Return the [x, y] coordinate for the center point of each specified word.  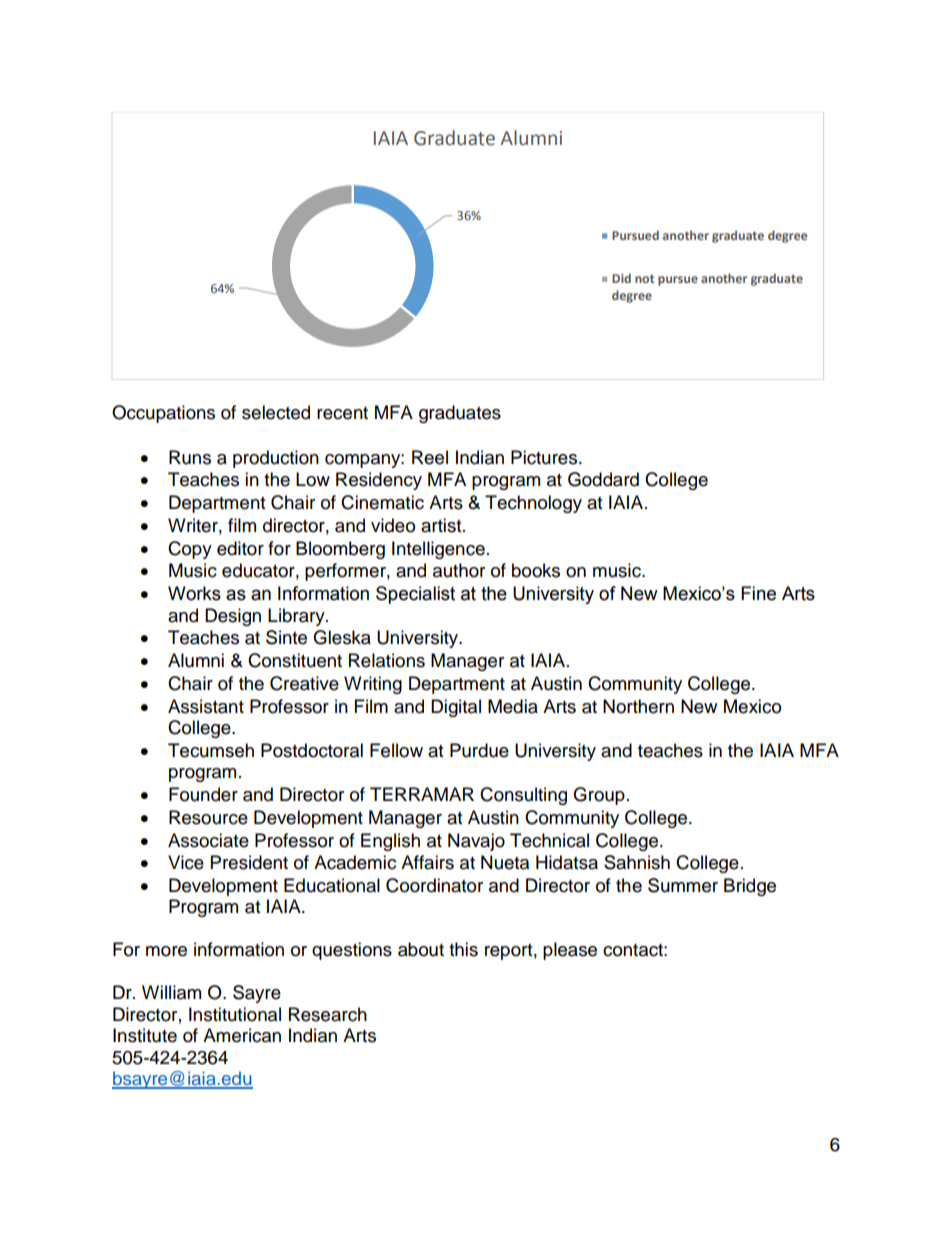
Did [621, 278]
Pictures [544, 457]
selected [276, 412]
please [570, 951]
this [463, 949]
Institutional [235, 1014]
